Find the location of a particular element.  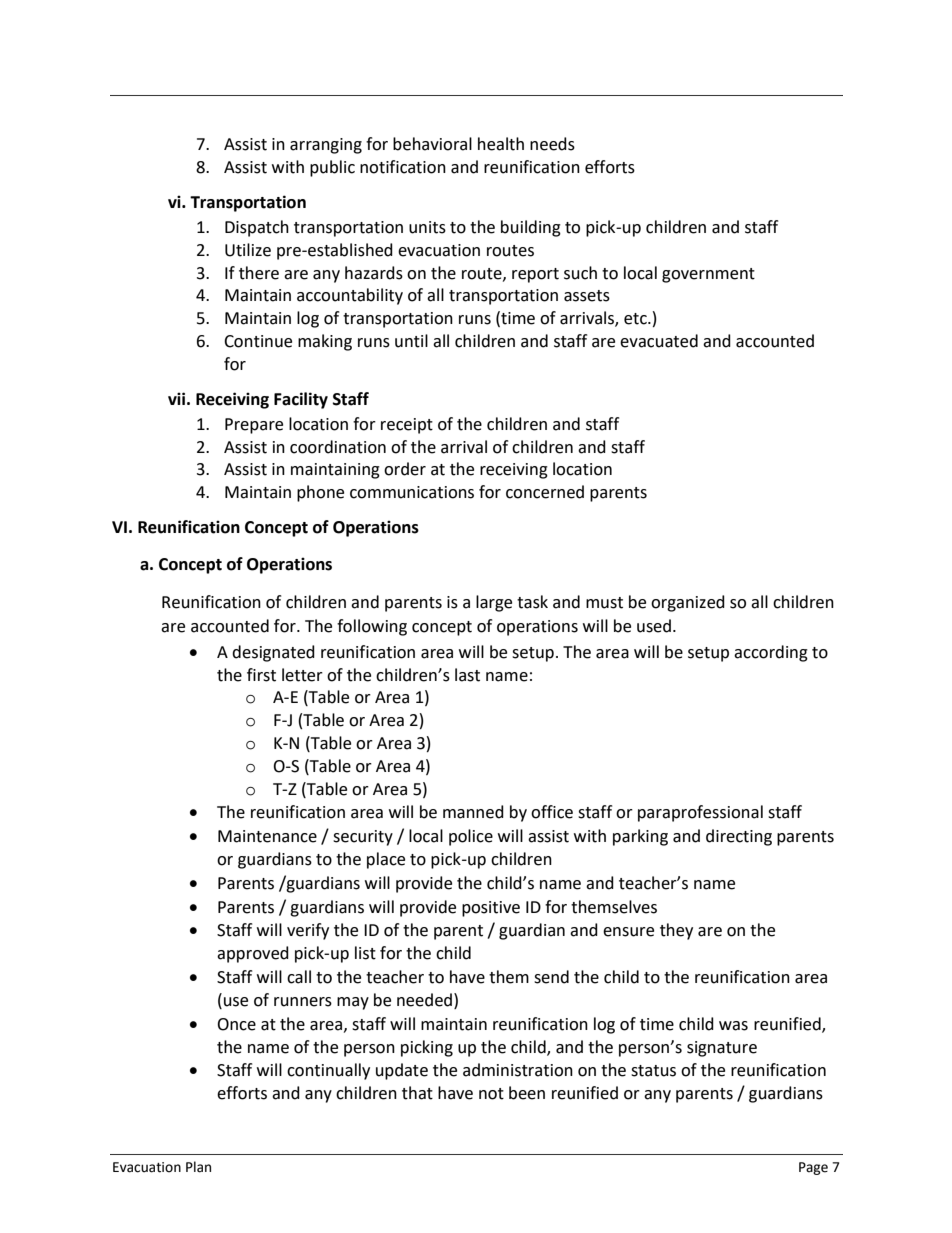

Page is located at coordinates (813, 1168).
